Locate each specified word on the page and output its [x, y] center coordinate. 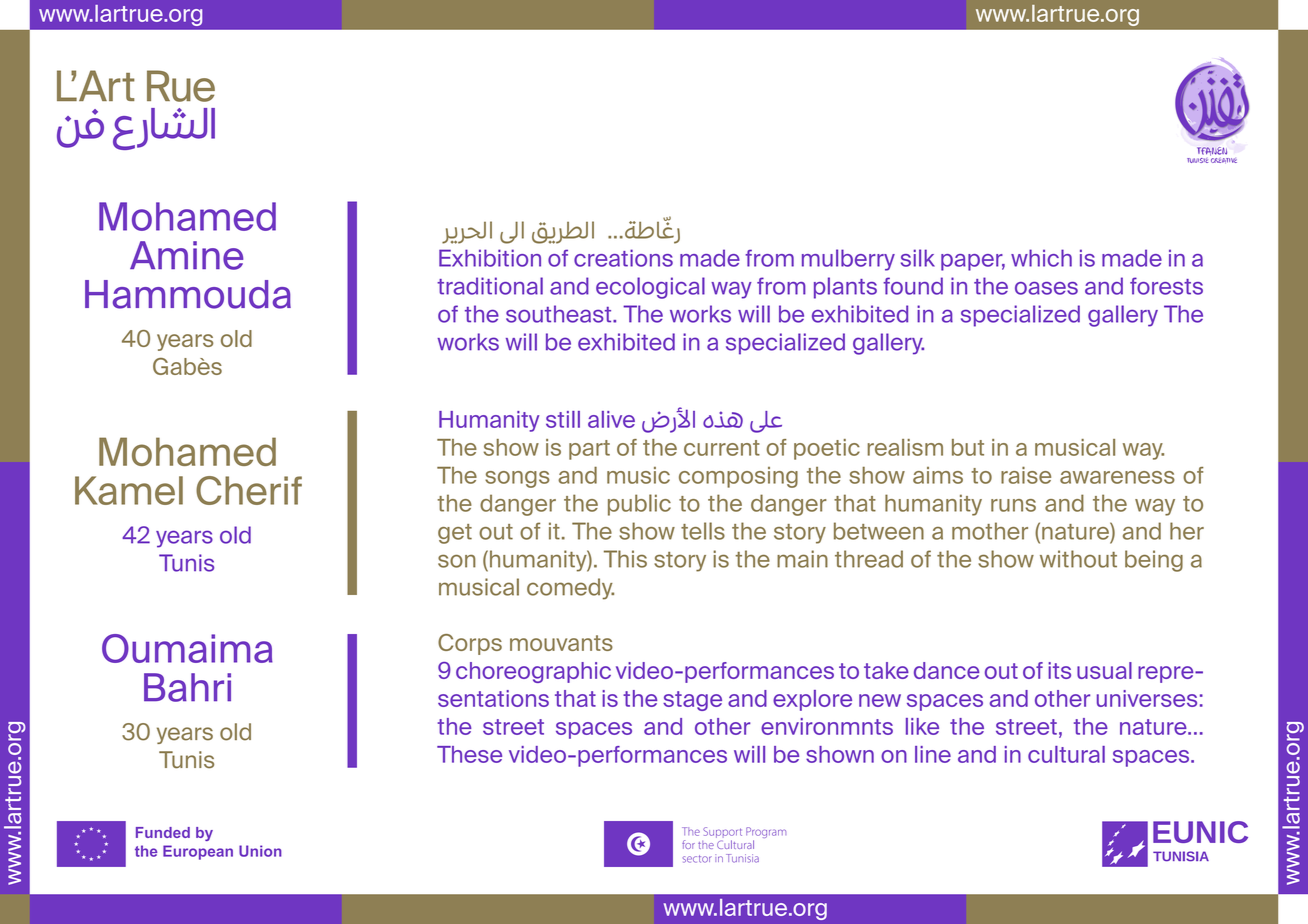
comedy [570, 589]
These [469, 754]
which [1041, 258]
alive [611, 419]
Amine [186, 255]
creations [623, 258]
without [1078, 559]
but [968, 447]
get [455, 534]
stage [692, 701]
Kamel [129, 490]
